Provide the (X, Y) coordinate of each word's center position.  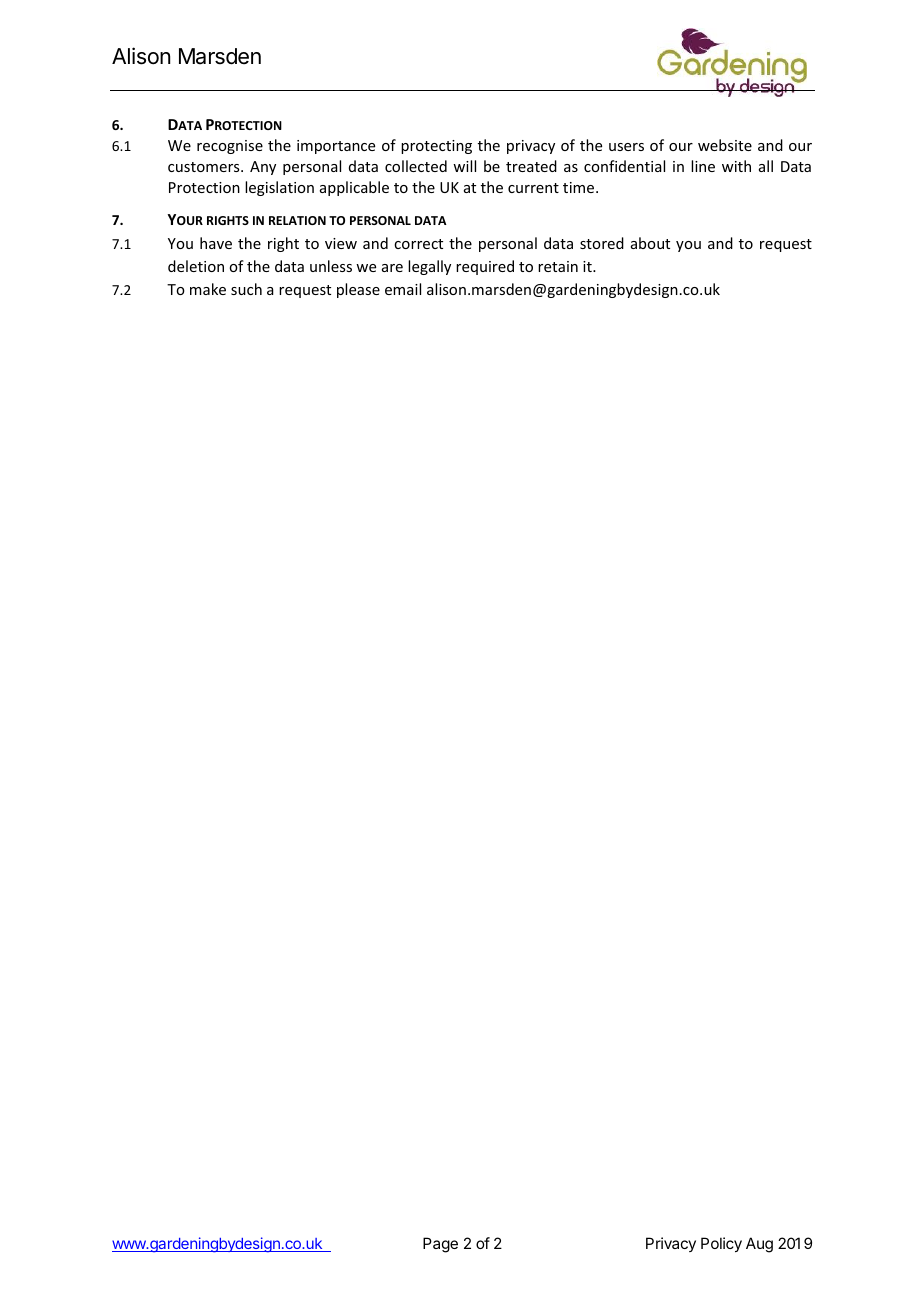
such (246, 289)
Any (263, 168)
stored (602, 243)
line (703, 166)
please (358, 290)
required (485, 267)
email (403, 289)
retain (558, 266)
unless (331, 266)
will (464, 166)
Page (440, 1245)
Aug (759, 1245)
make (208, 289)
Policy (721, 1244)
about (650, 243)
